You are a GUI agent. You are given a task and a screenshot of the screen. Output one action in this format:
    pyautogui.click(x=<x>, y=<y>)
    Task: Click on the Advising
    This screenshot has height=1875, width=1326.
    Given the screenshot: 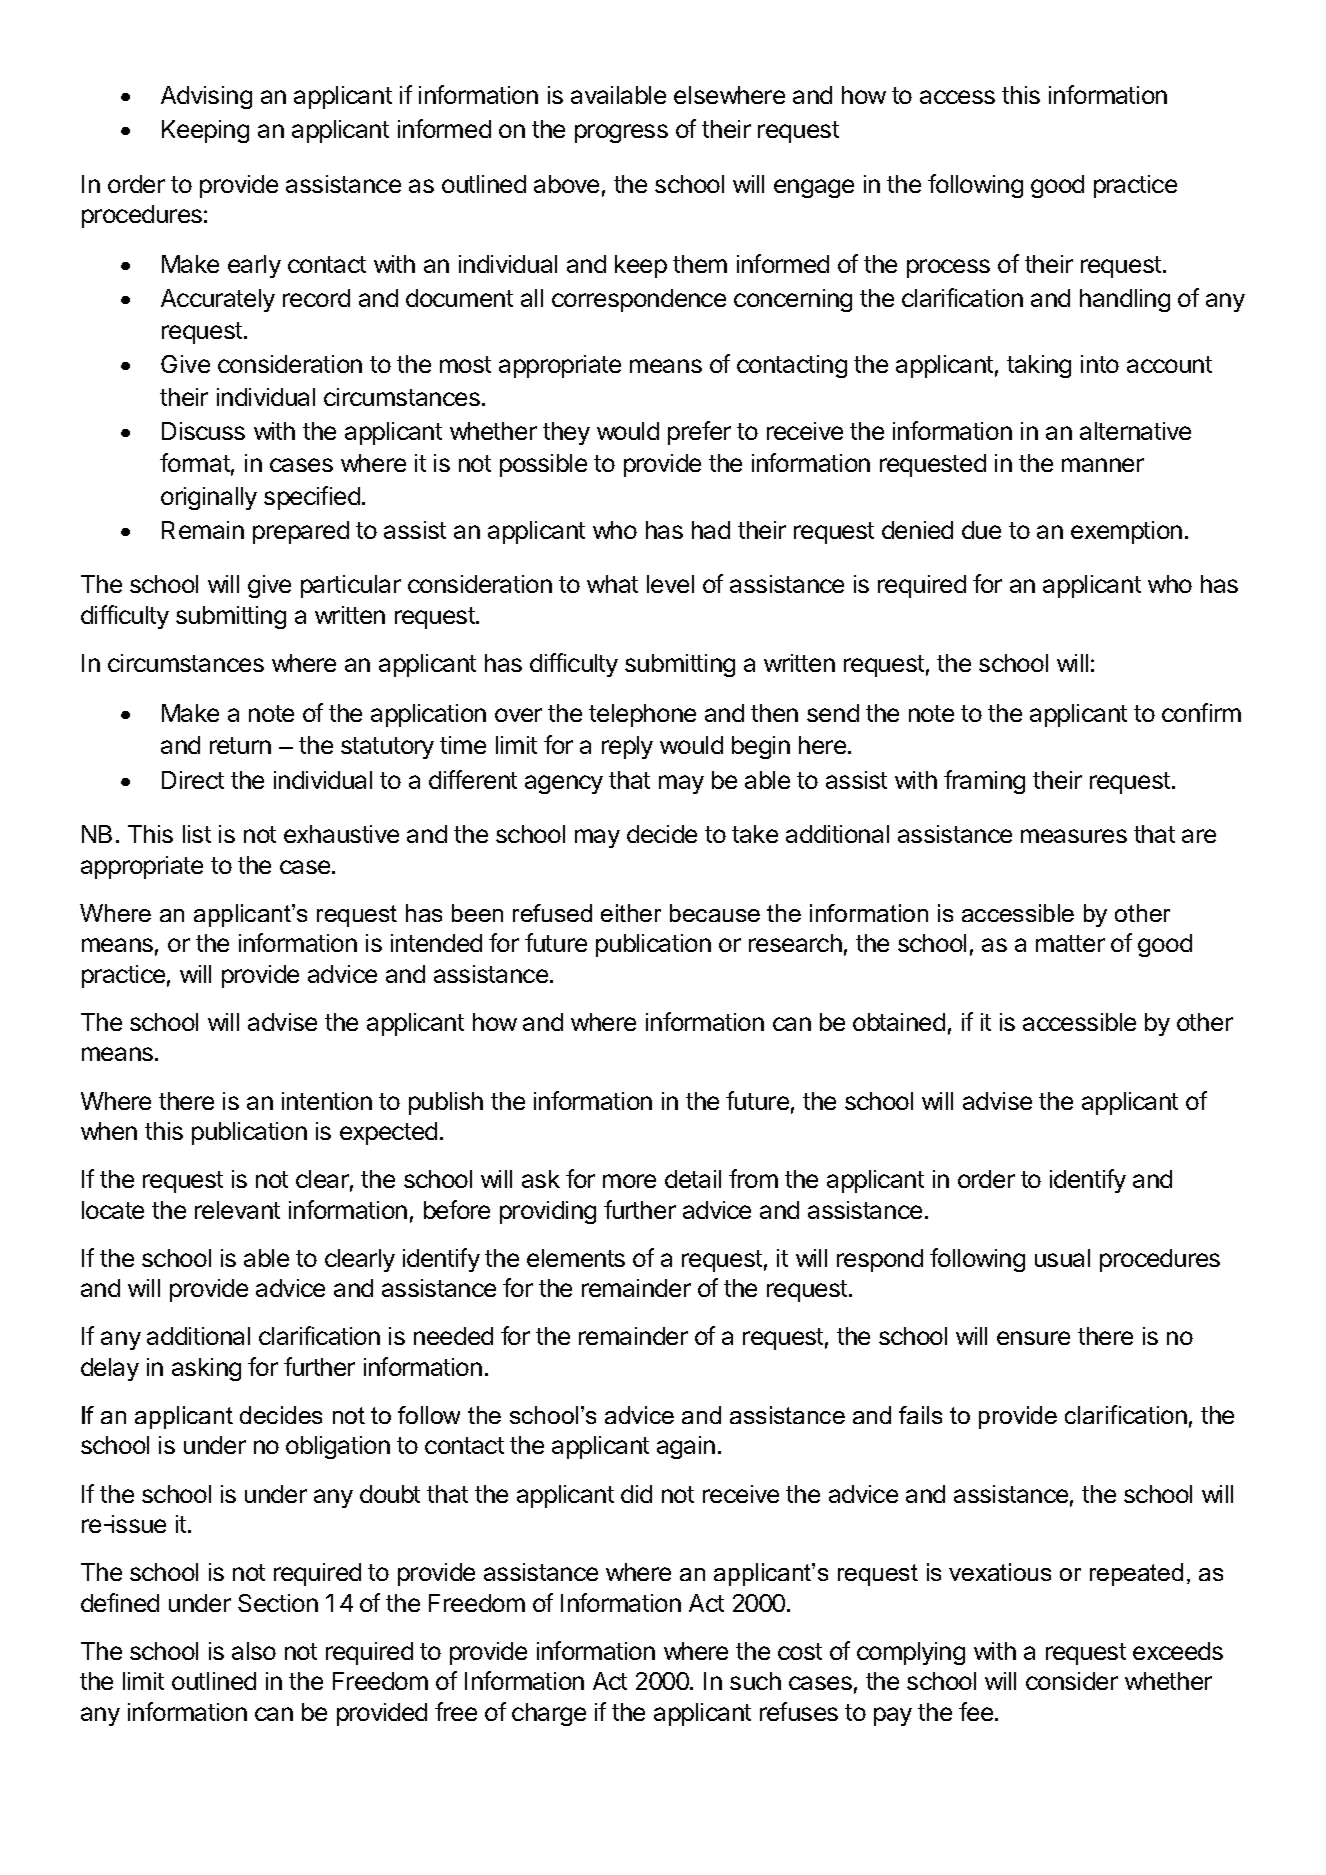 What is the action you would take?
    pyautogui.click(x=206, y=97)
